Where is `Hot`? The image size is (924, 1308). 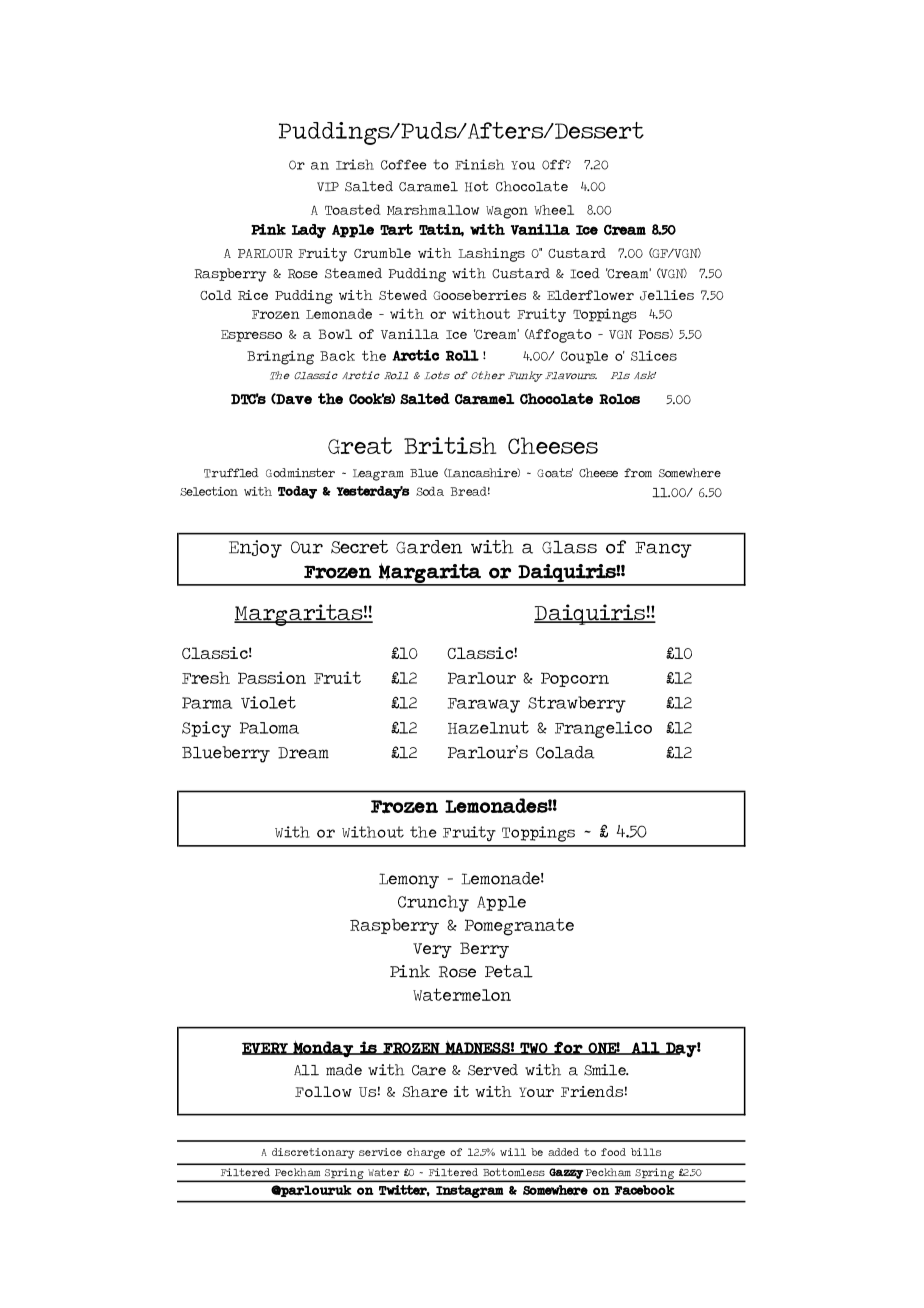 Hot is located at coordinates (477, 186).
